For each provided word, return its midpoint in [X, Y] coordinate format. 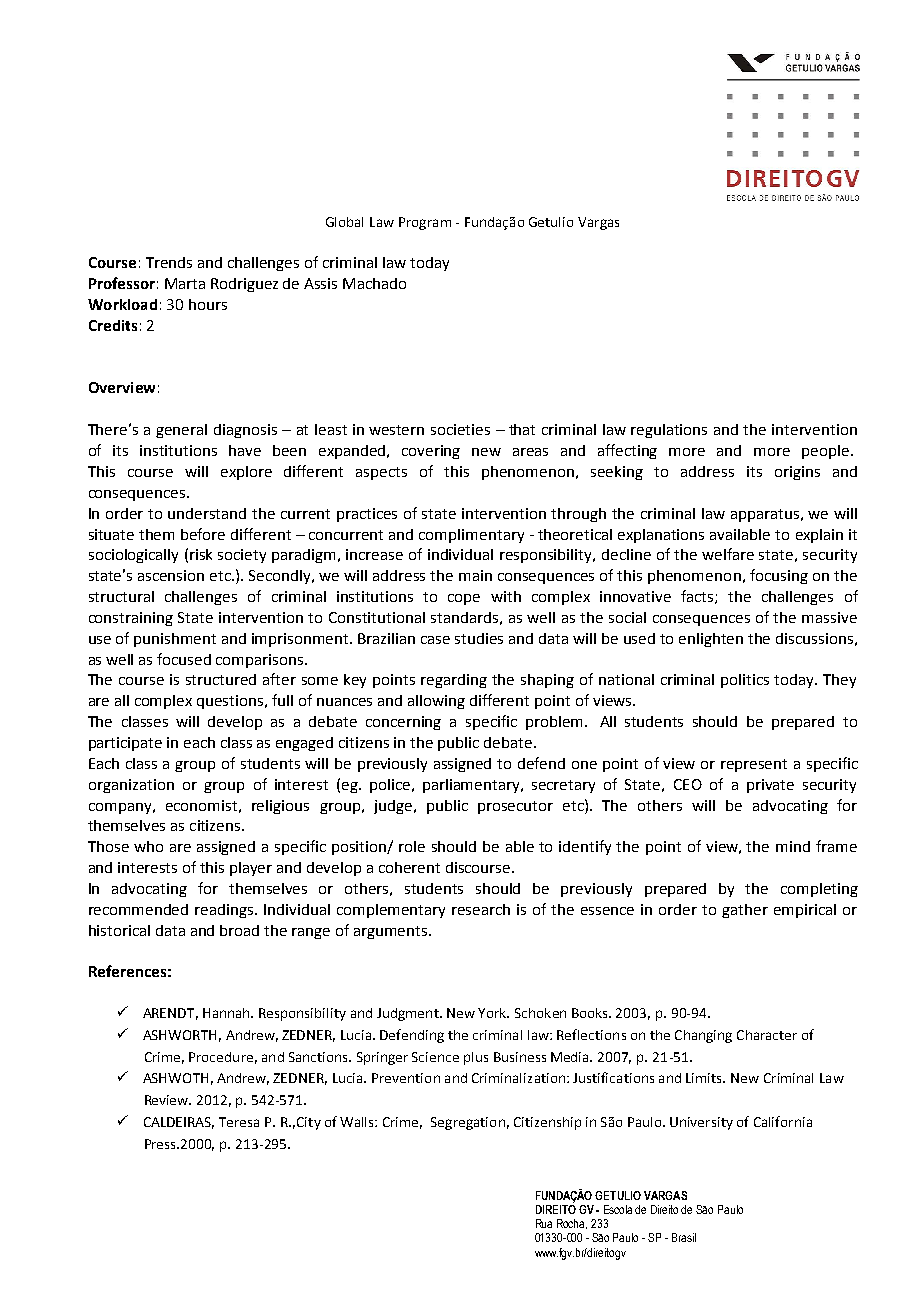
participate [125, 744]
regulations [669, 431]
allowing [436, 702]
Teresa [239, 1122]
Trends [169, 262]
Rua [544, 1223]
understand [207, 513]
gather [745, 911]
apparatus [765, 515]
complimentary [471, 536]
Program [425, 223]
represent [754, 765]
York [493, 1013]
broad [239, 930]
